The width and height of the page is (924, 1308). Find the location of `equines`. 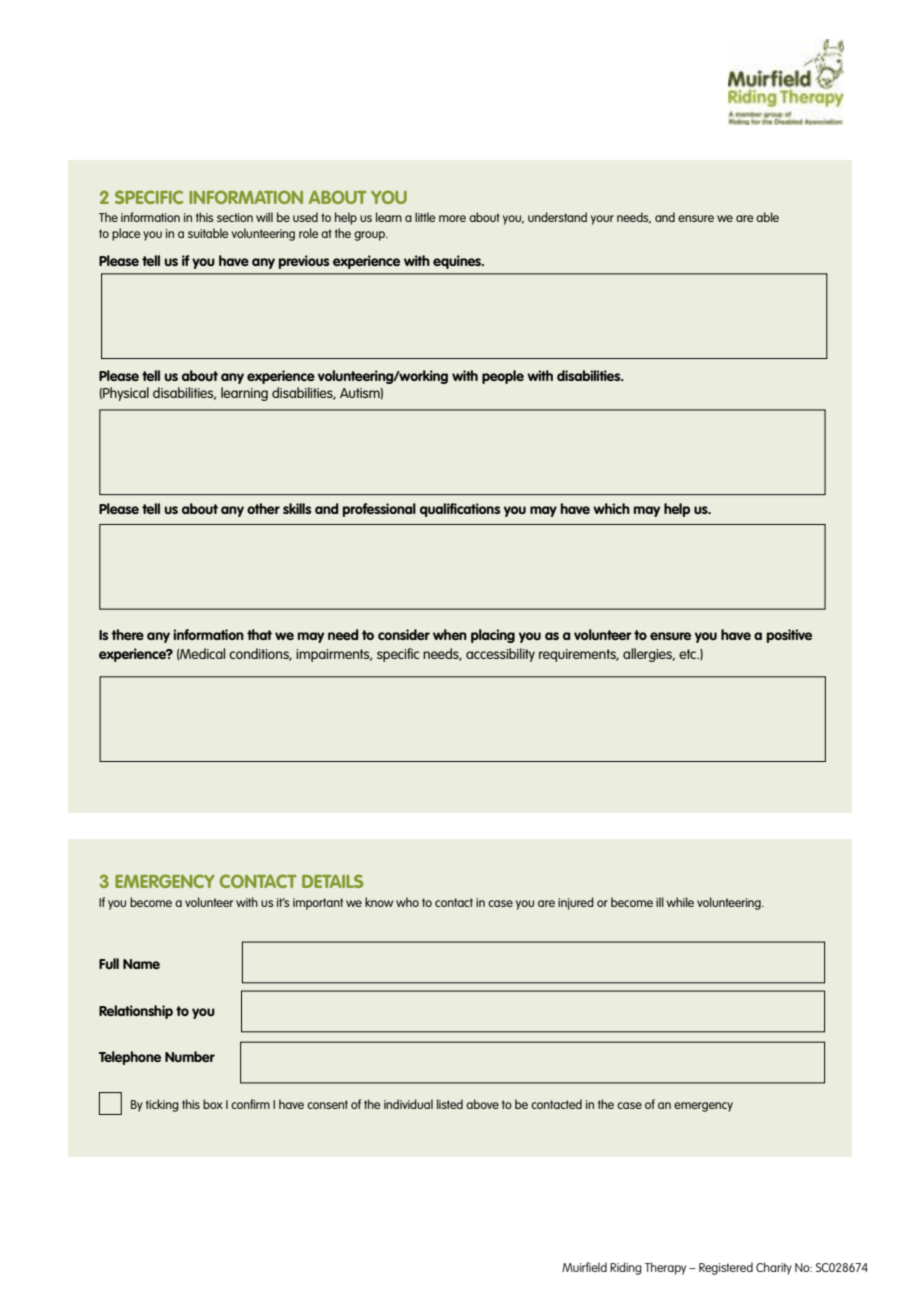

equines is located at coordinates (458, 262).
